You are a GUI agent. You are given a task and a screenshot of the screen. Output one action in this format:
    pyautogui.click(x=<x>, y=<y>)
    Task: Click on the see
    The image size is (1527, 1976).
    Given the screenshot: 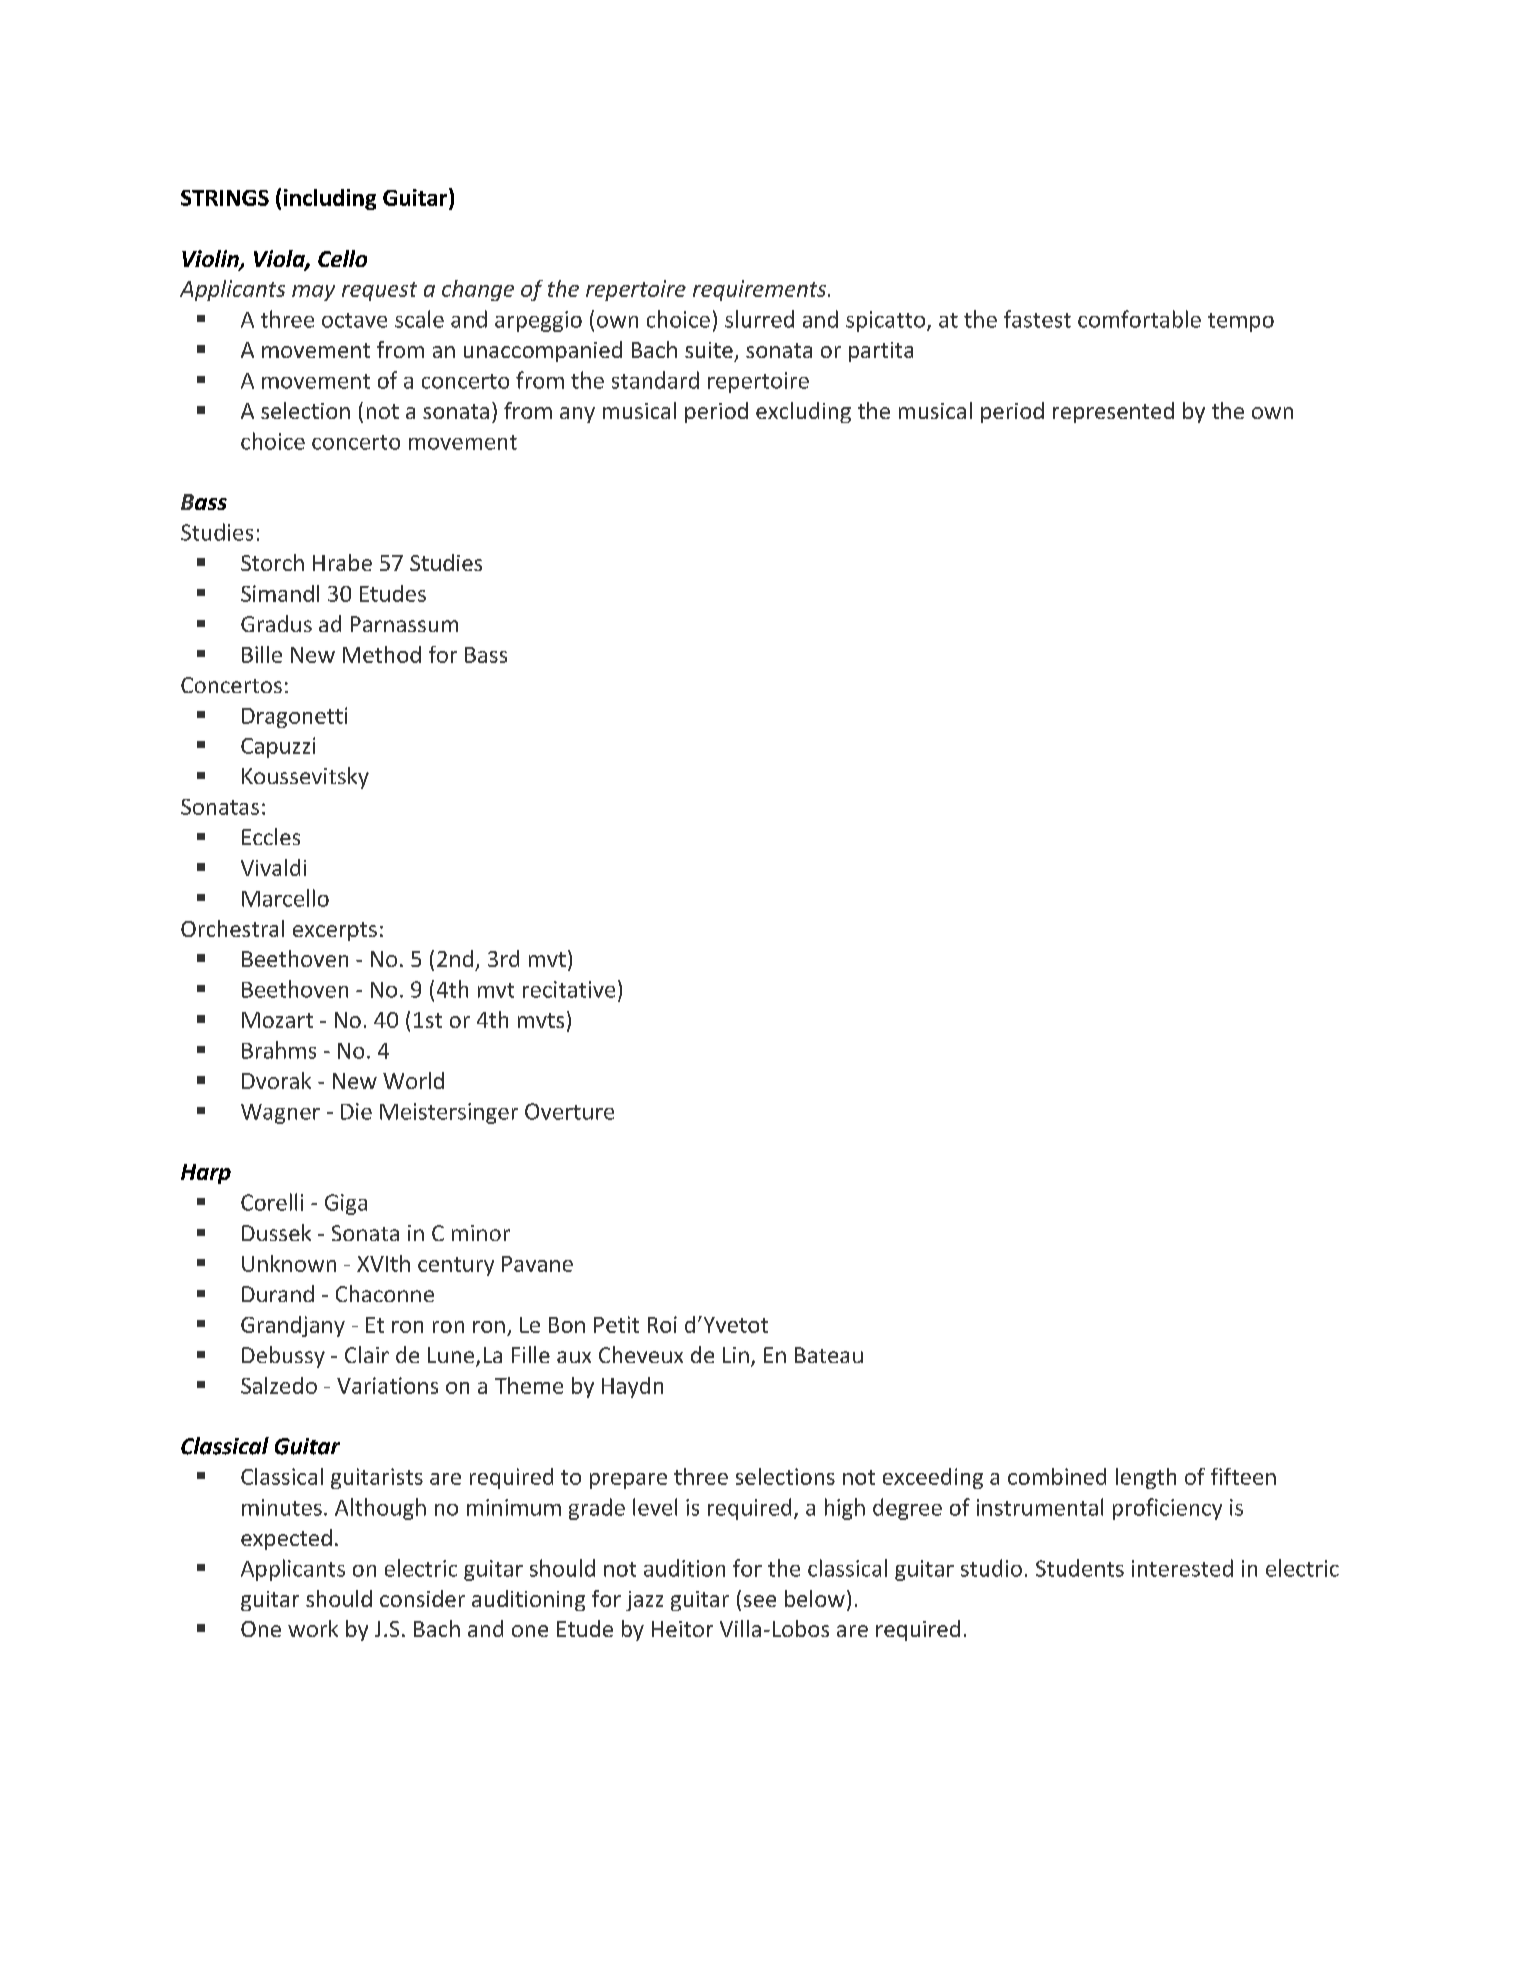 What is the action you would take?
    pyautogui.click(x=760, y=1601)
